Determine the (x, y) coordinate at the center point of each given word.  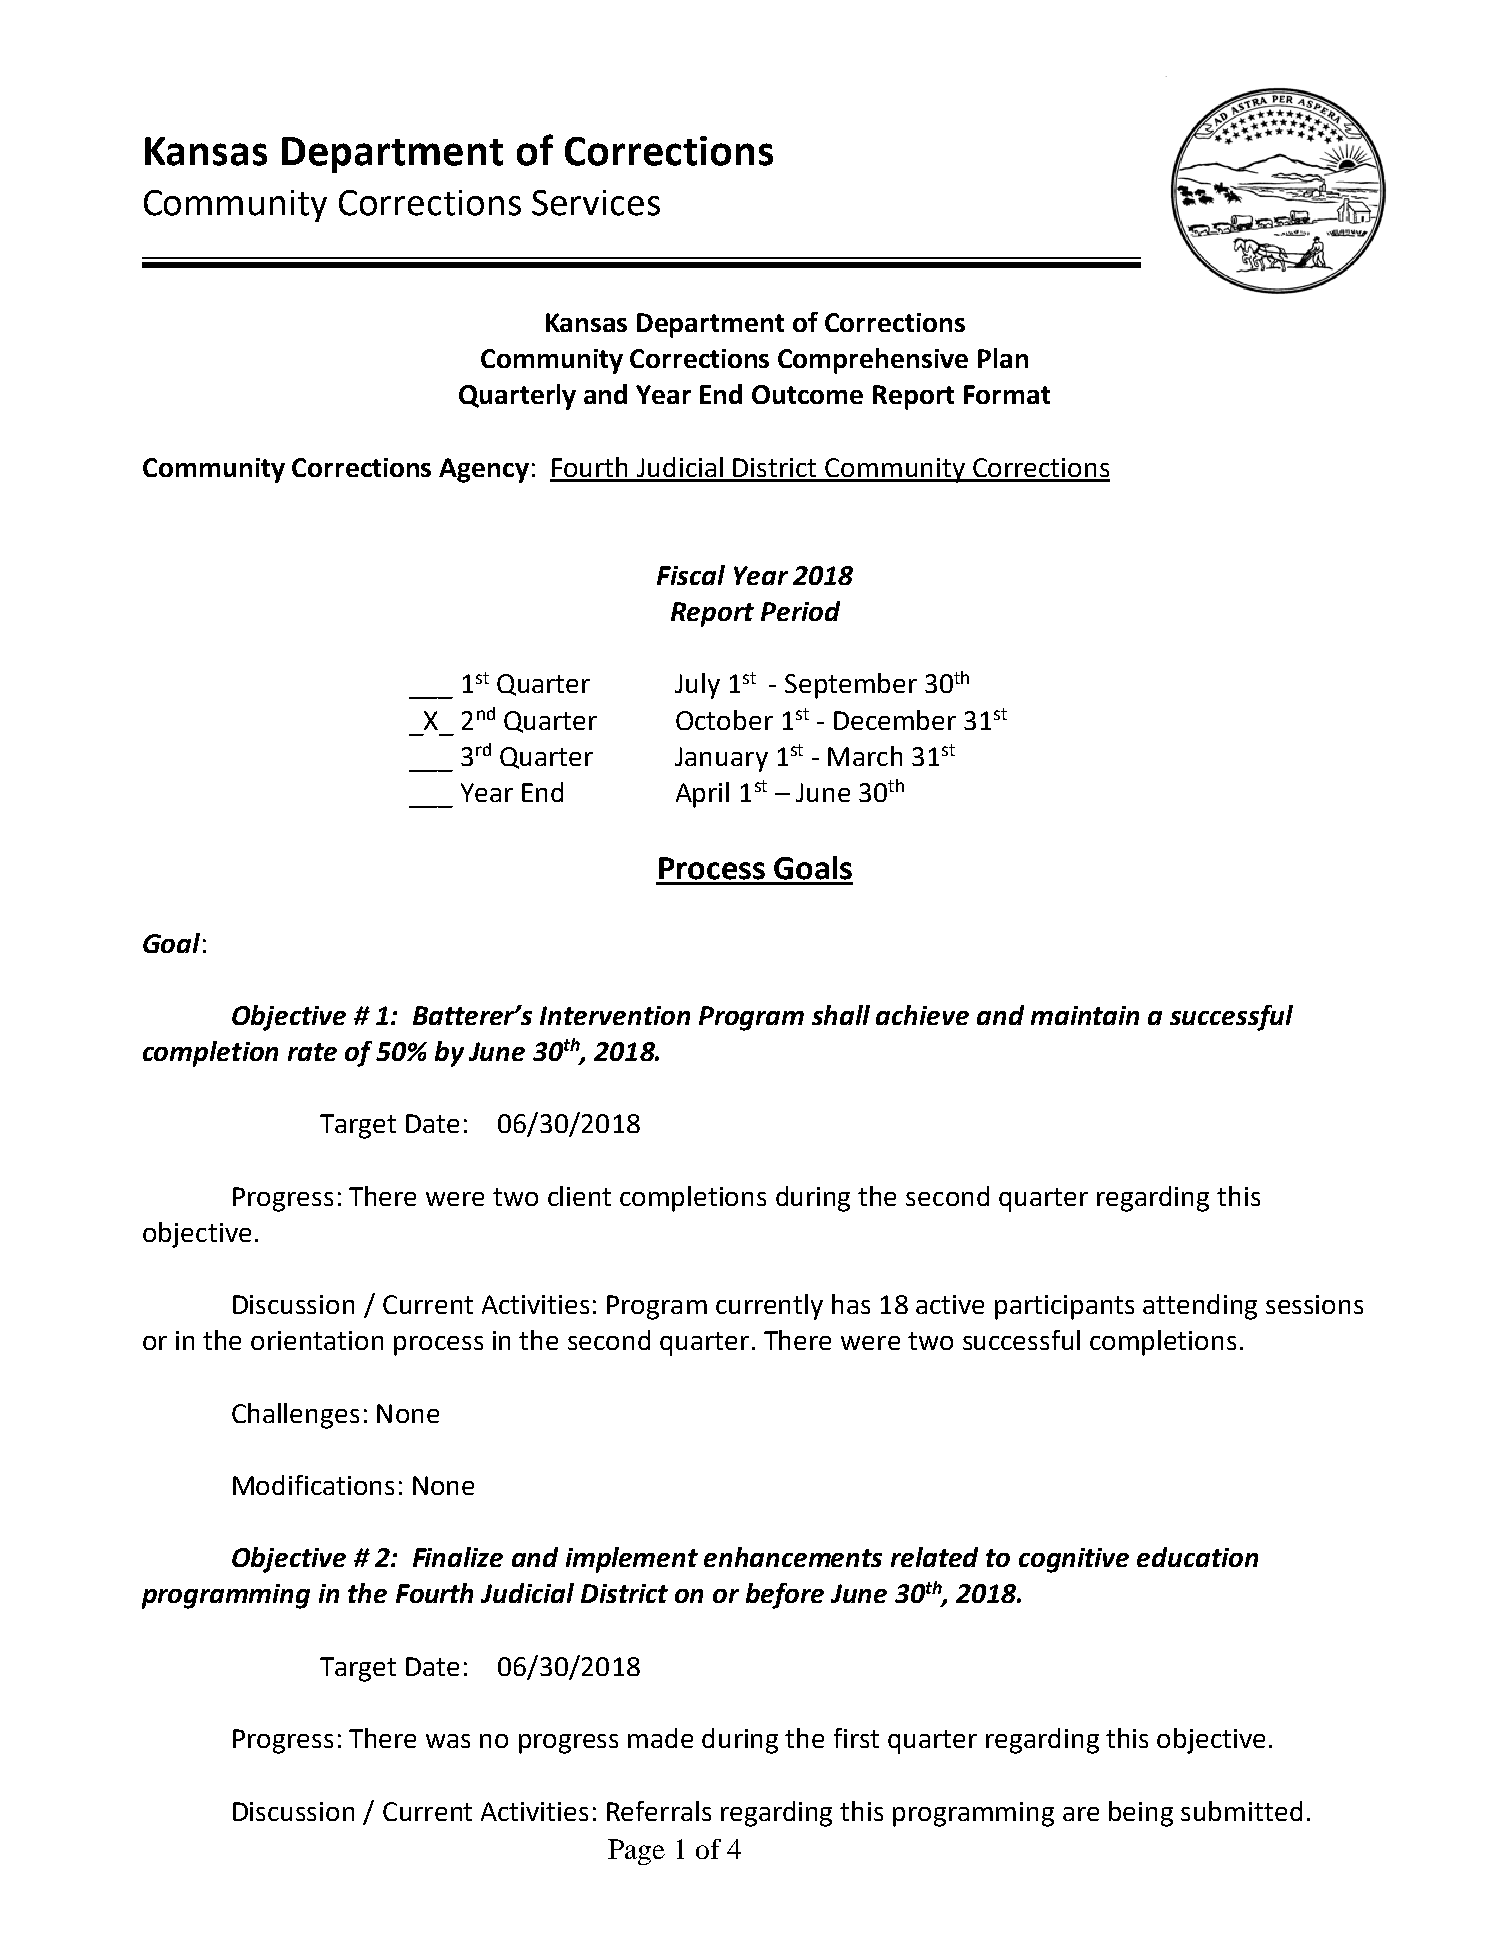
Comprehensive (873, 361)
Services (596, 203)
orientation (317, 1340)
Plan (1003, 358)
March (865, 756)
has (851, 1304)
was (448, 1741)
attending (1200, 1307)
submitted (1241, 1811)
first (856, 1738)
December (895, 720)
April (702, 795)
